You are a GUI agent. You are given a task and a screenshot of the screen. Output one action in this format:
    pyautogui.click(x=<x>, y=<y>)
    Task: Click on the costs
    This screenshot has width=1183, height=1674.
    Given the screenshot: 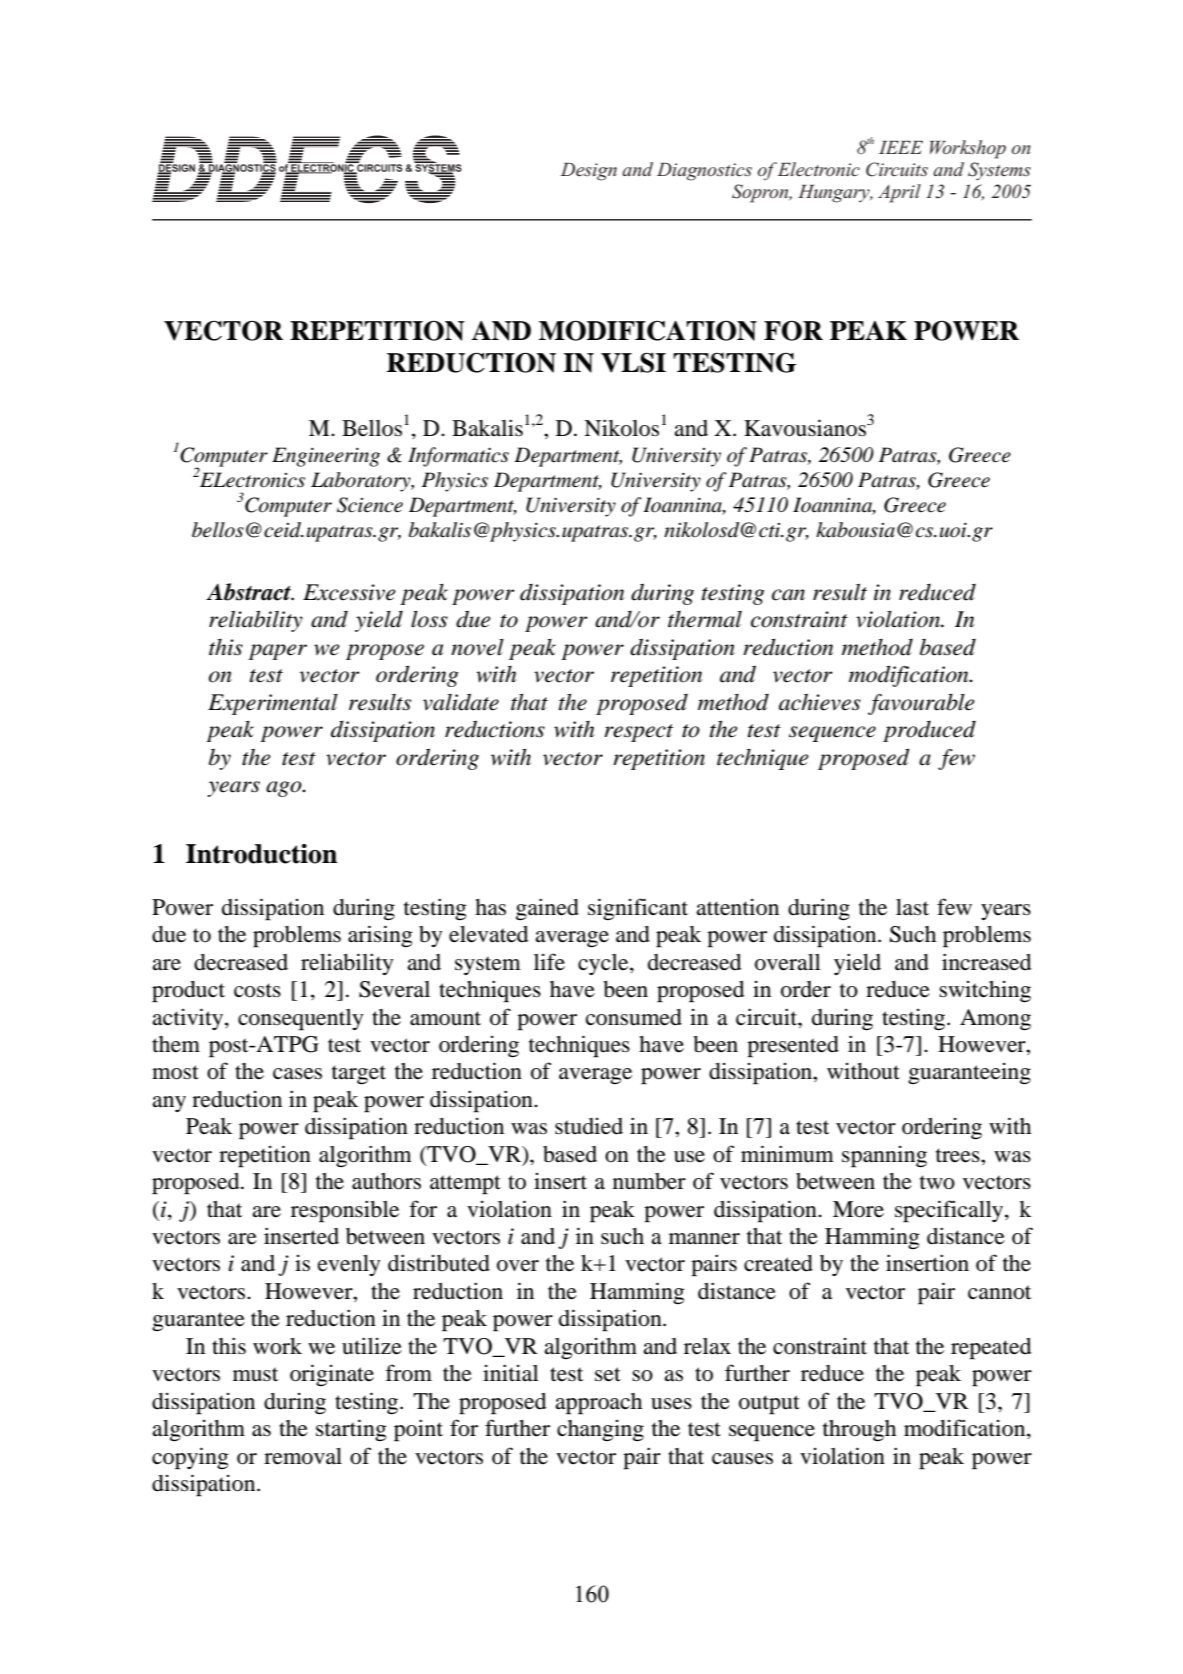 What is the action you would take?
    pyautogui.click(x=257, y=990)
